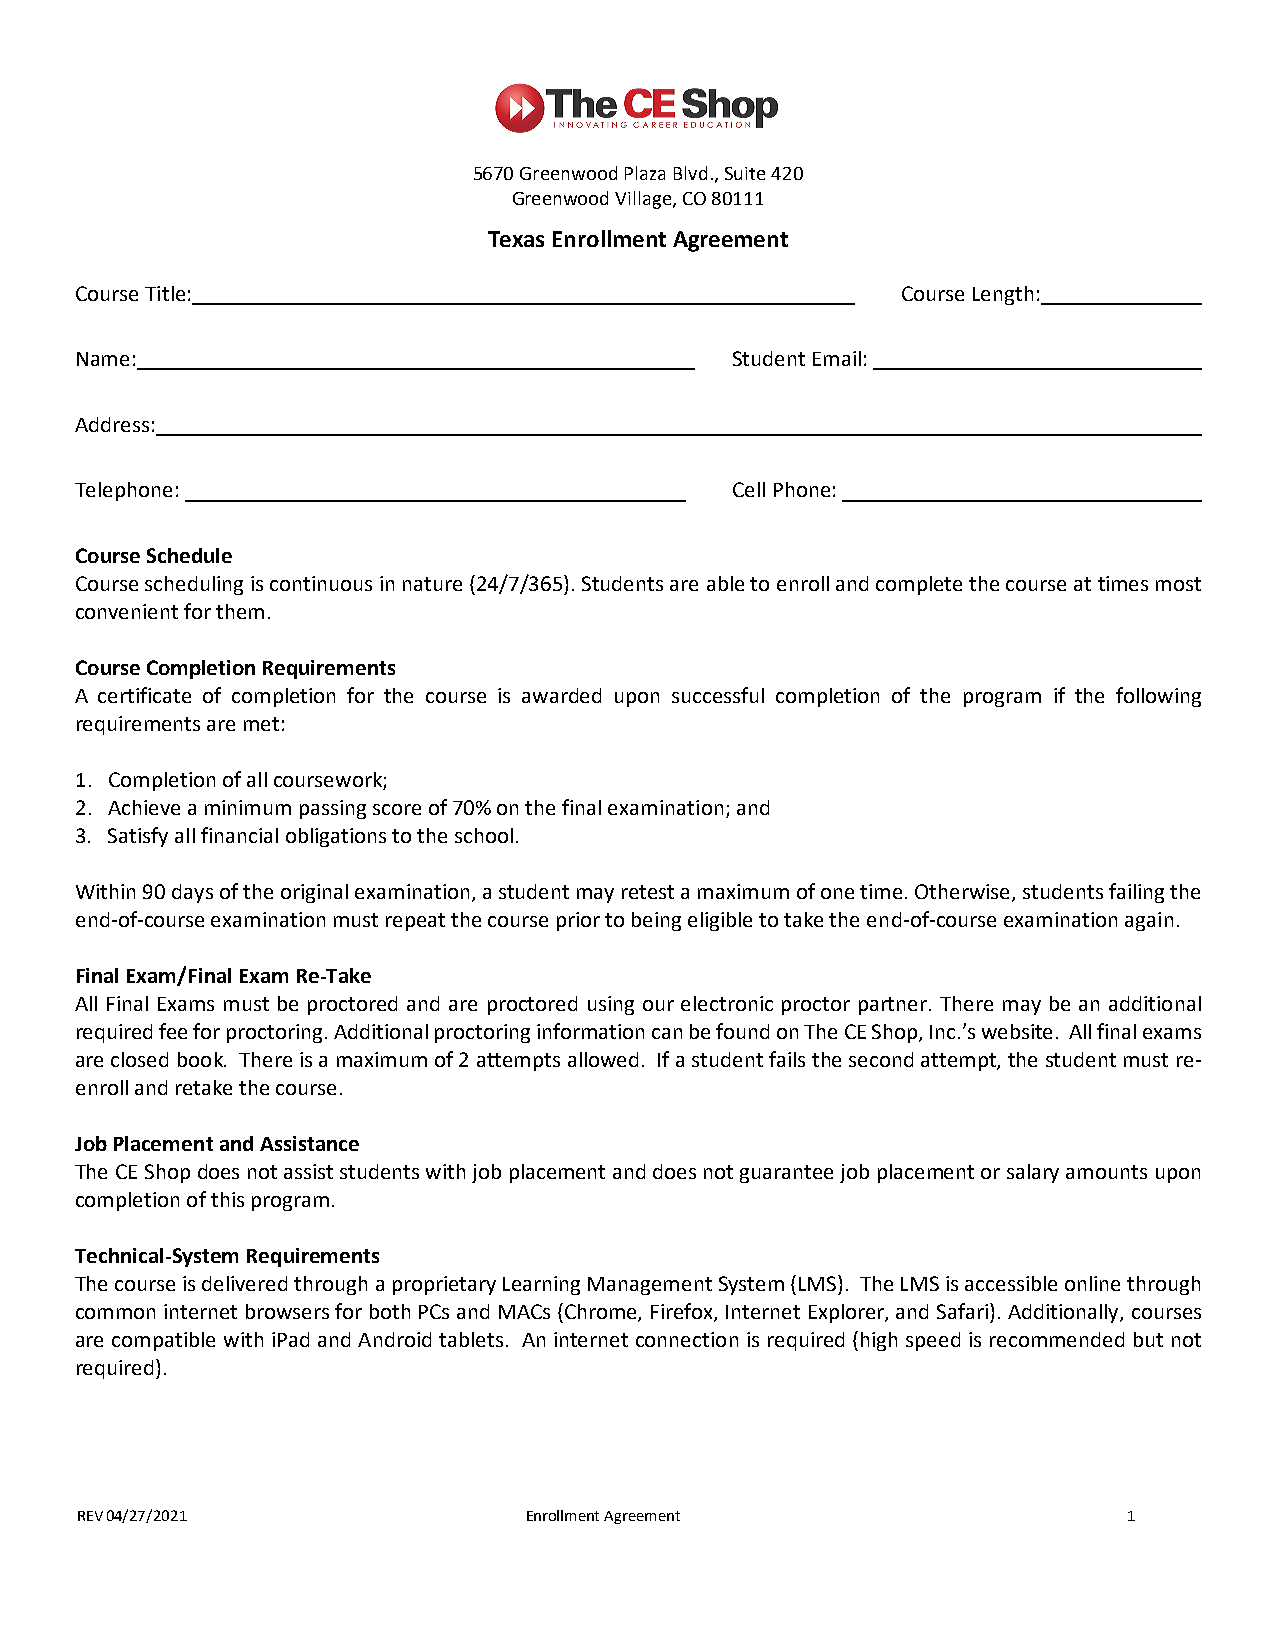  What do you see at coordinates (1003, 295) in the document?
I see `Length` at bounding box center [1003, 295].
